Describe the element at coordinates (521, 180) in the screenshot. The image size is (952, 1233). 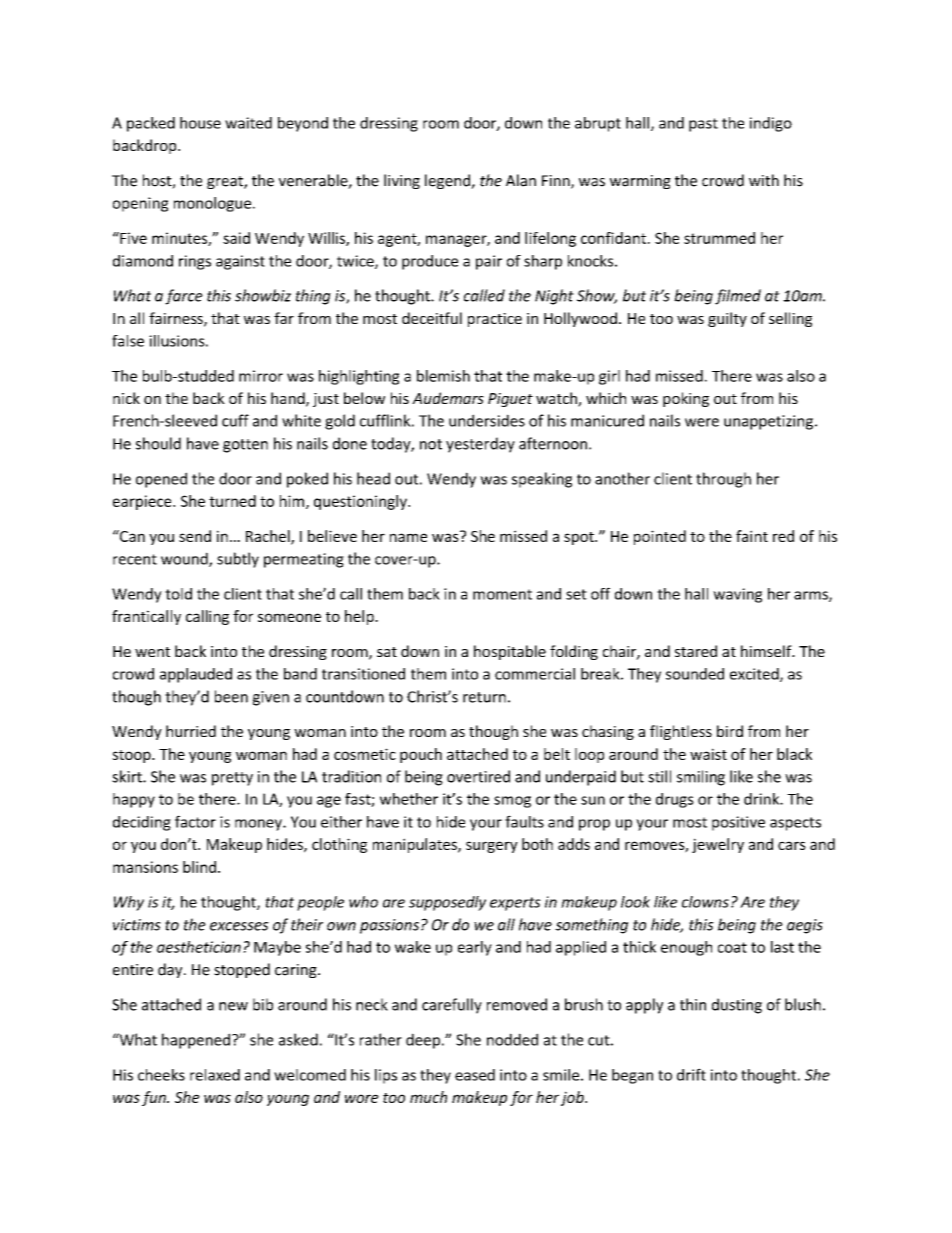
I see `Alan` at that location.
